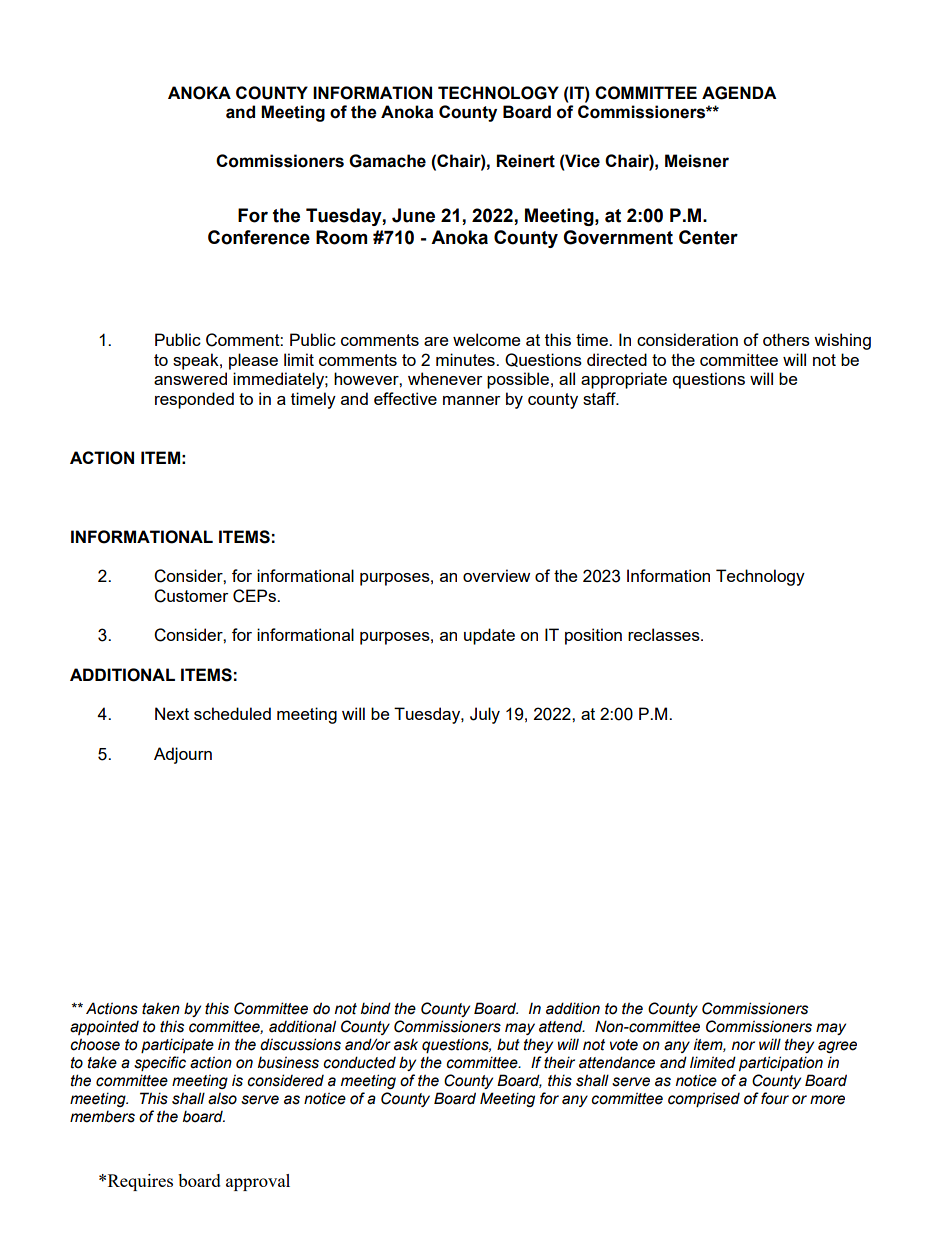 This screenshot has width=952, height=1233. What do you see at coordinates (222, 1099) in the screenshot?
I see `also` at bounding box center [222, 1099].
